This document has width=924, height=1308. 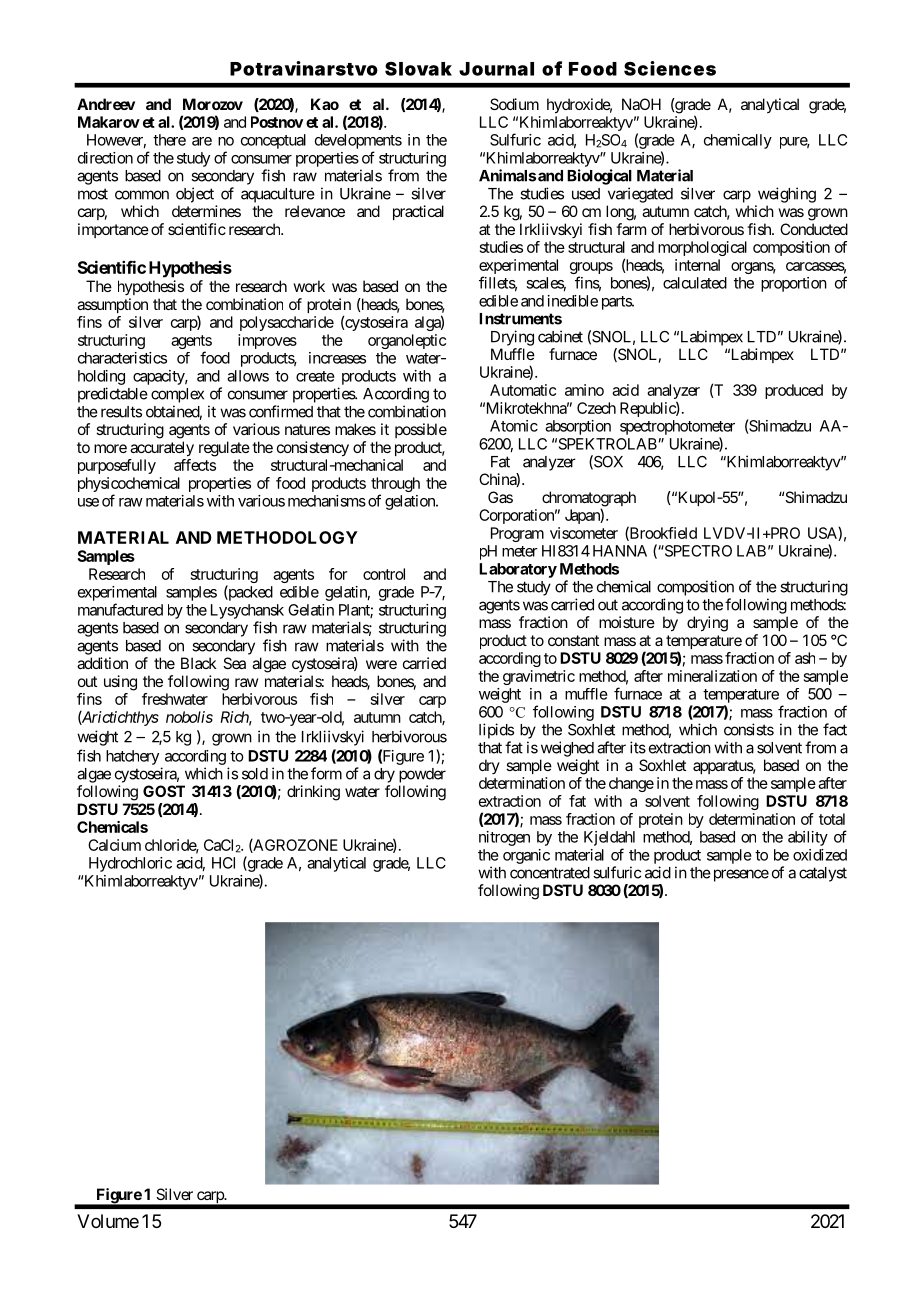 I want to click on ability, so click(x=808, y=838).
